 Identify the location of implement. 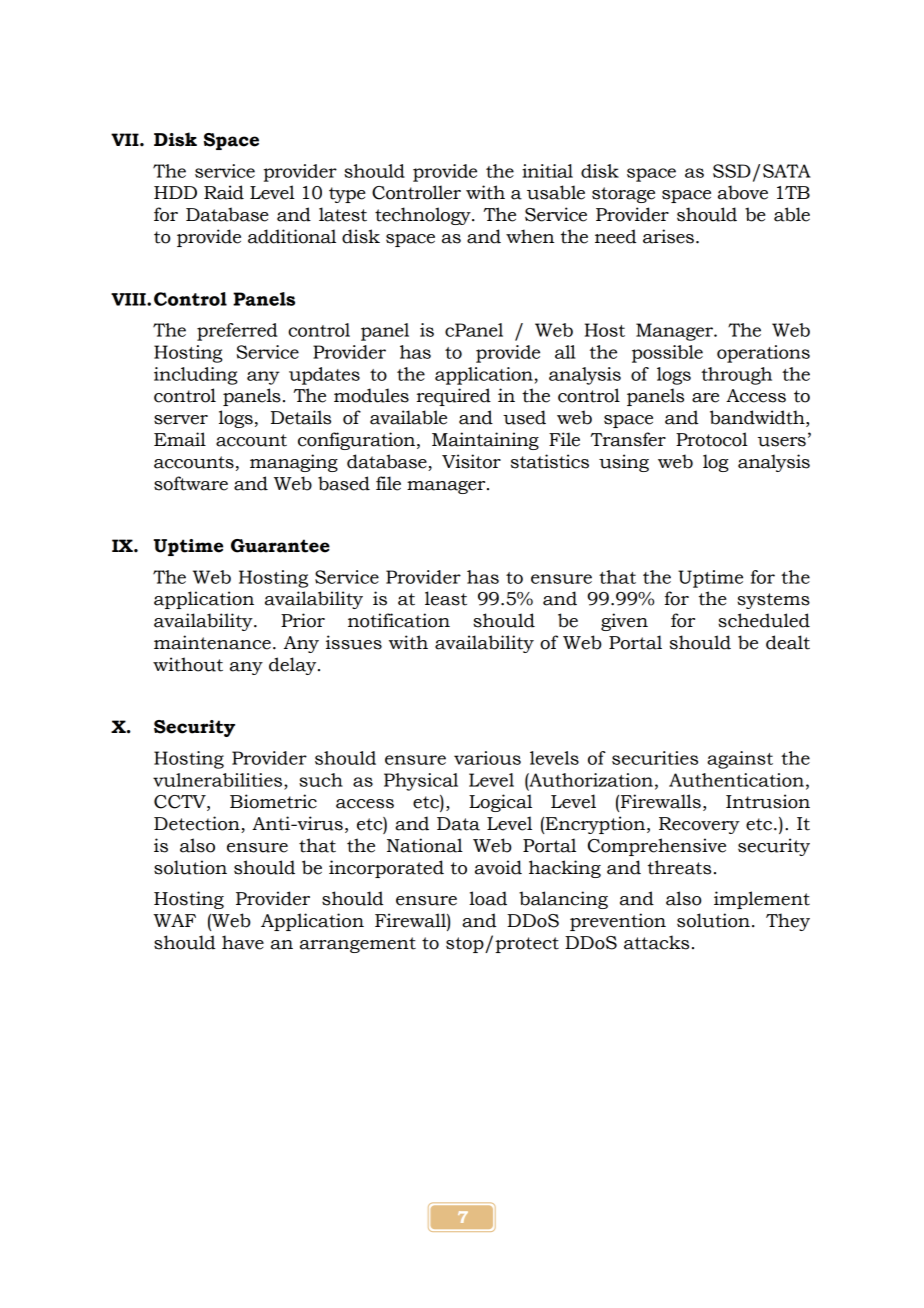
(762, 900).
